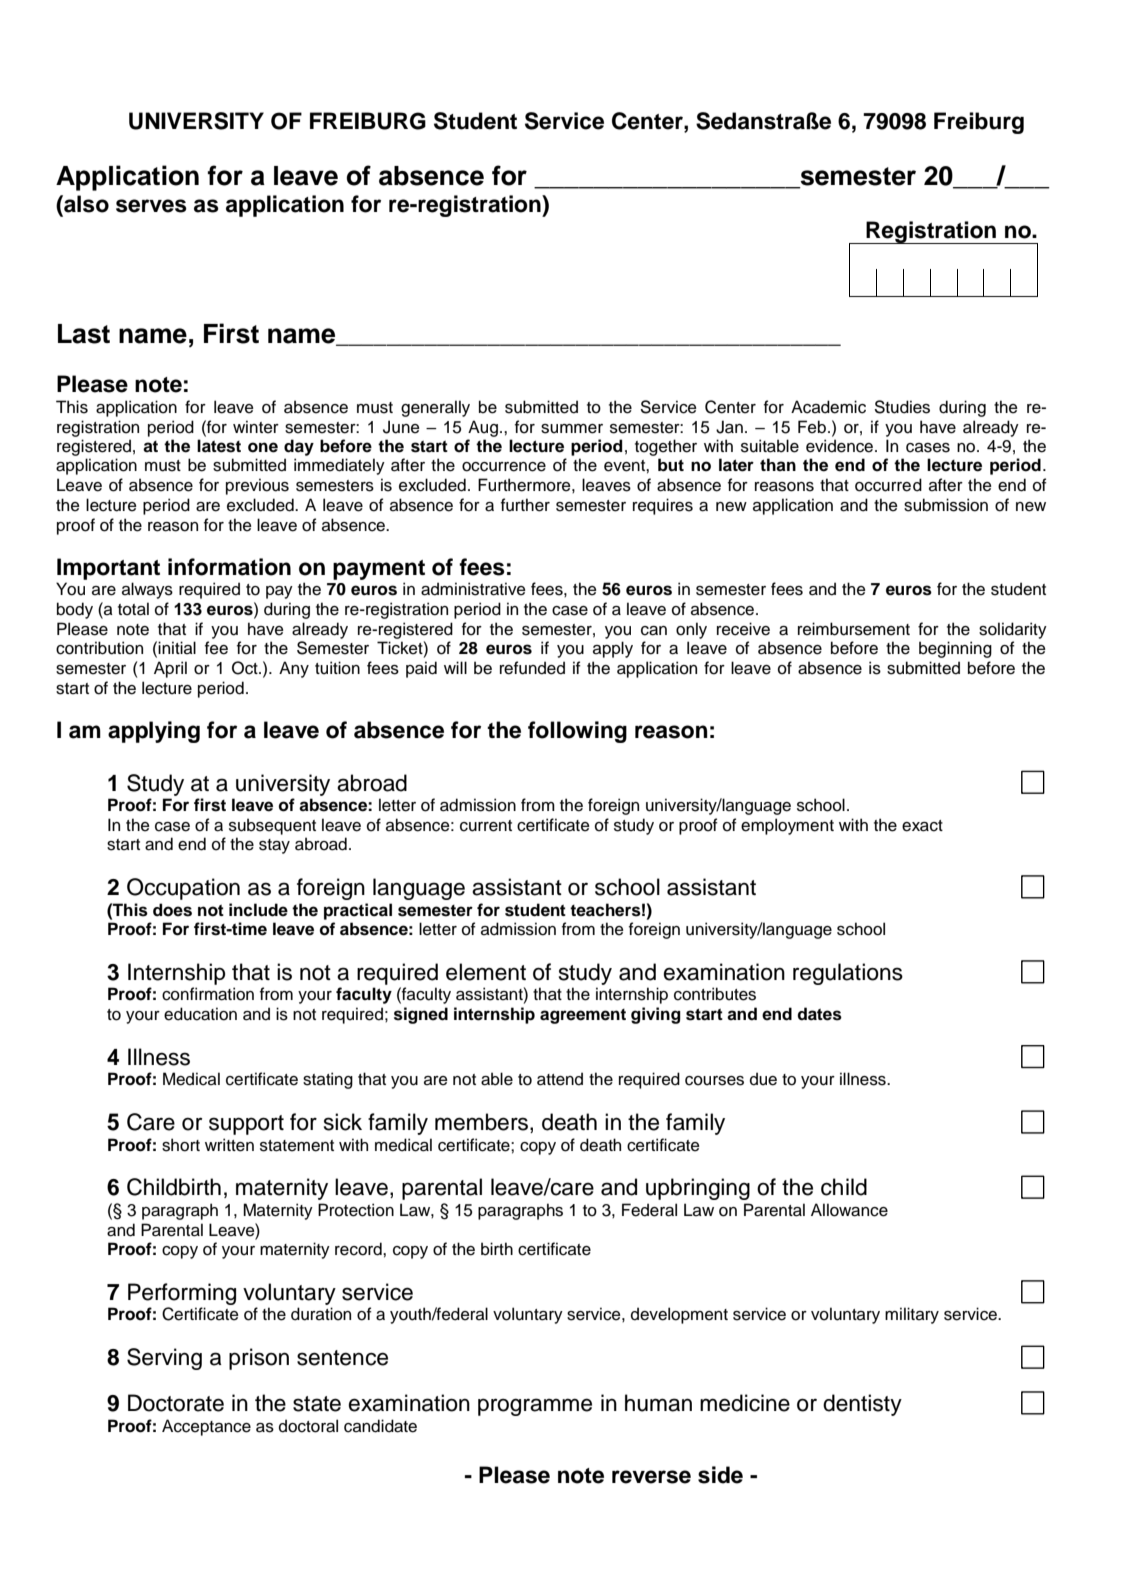 This screenshot has height=1594, width=1127. I want to click on Studies, so click(902, 407).
